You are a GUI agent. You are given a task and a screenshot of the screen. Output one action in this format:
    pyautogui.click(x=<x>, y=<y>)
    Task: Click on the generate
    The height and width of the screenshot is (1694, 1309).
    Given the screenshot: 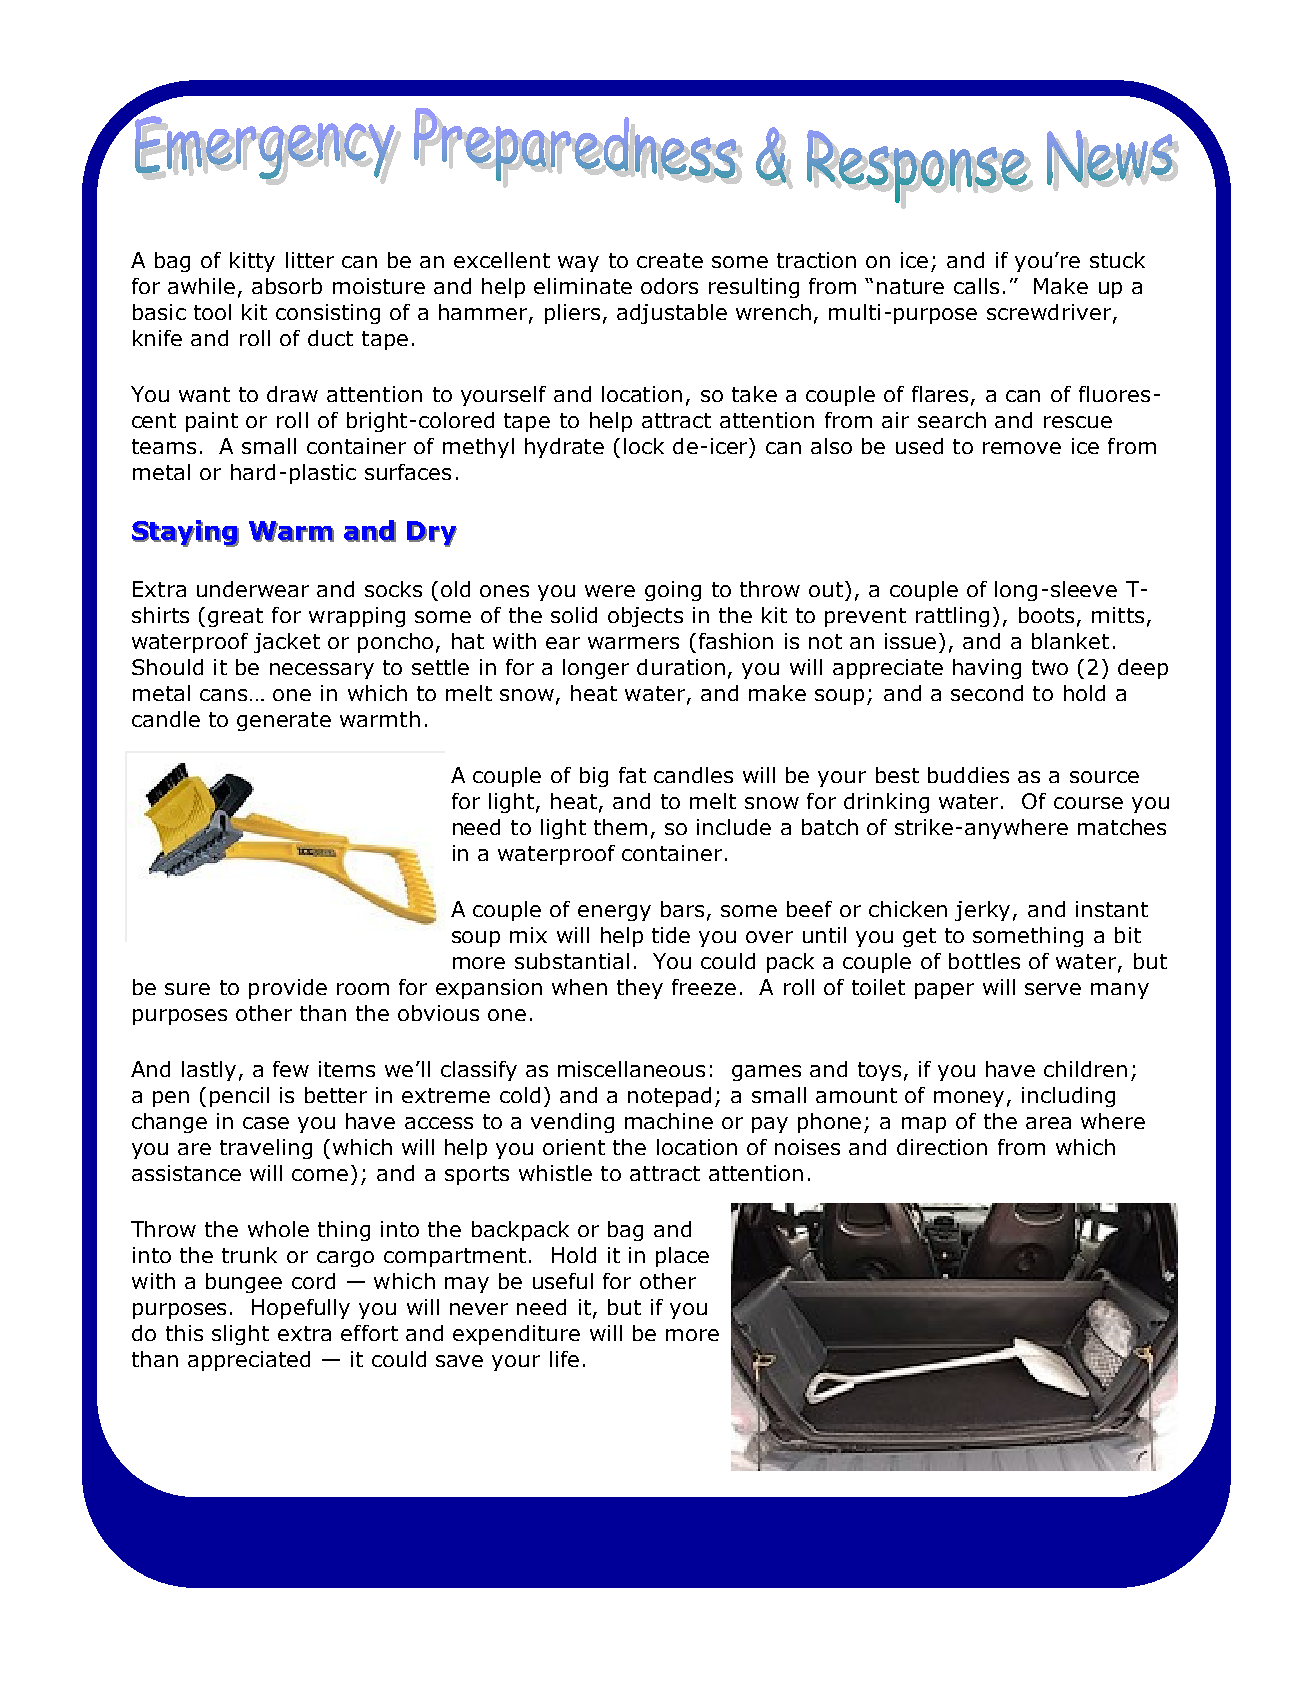 What is the action you would take?
    pyautogui.click(x=284, y=721)
